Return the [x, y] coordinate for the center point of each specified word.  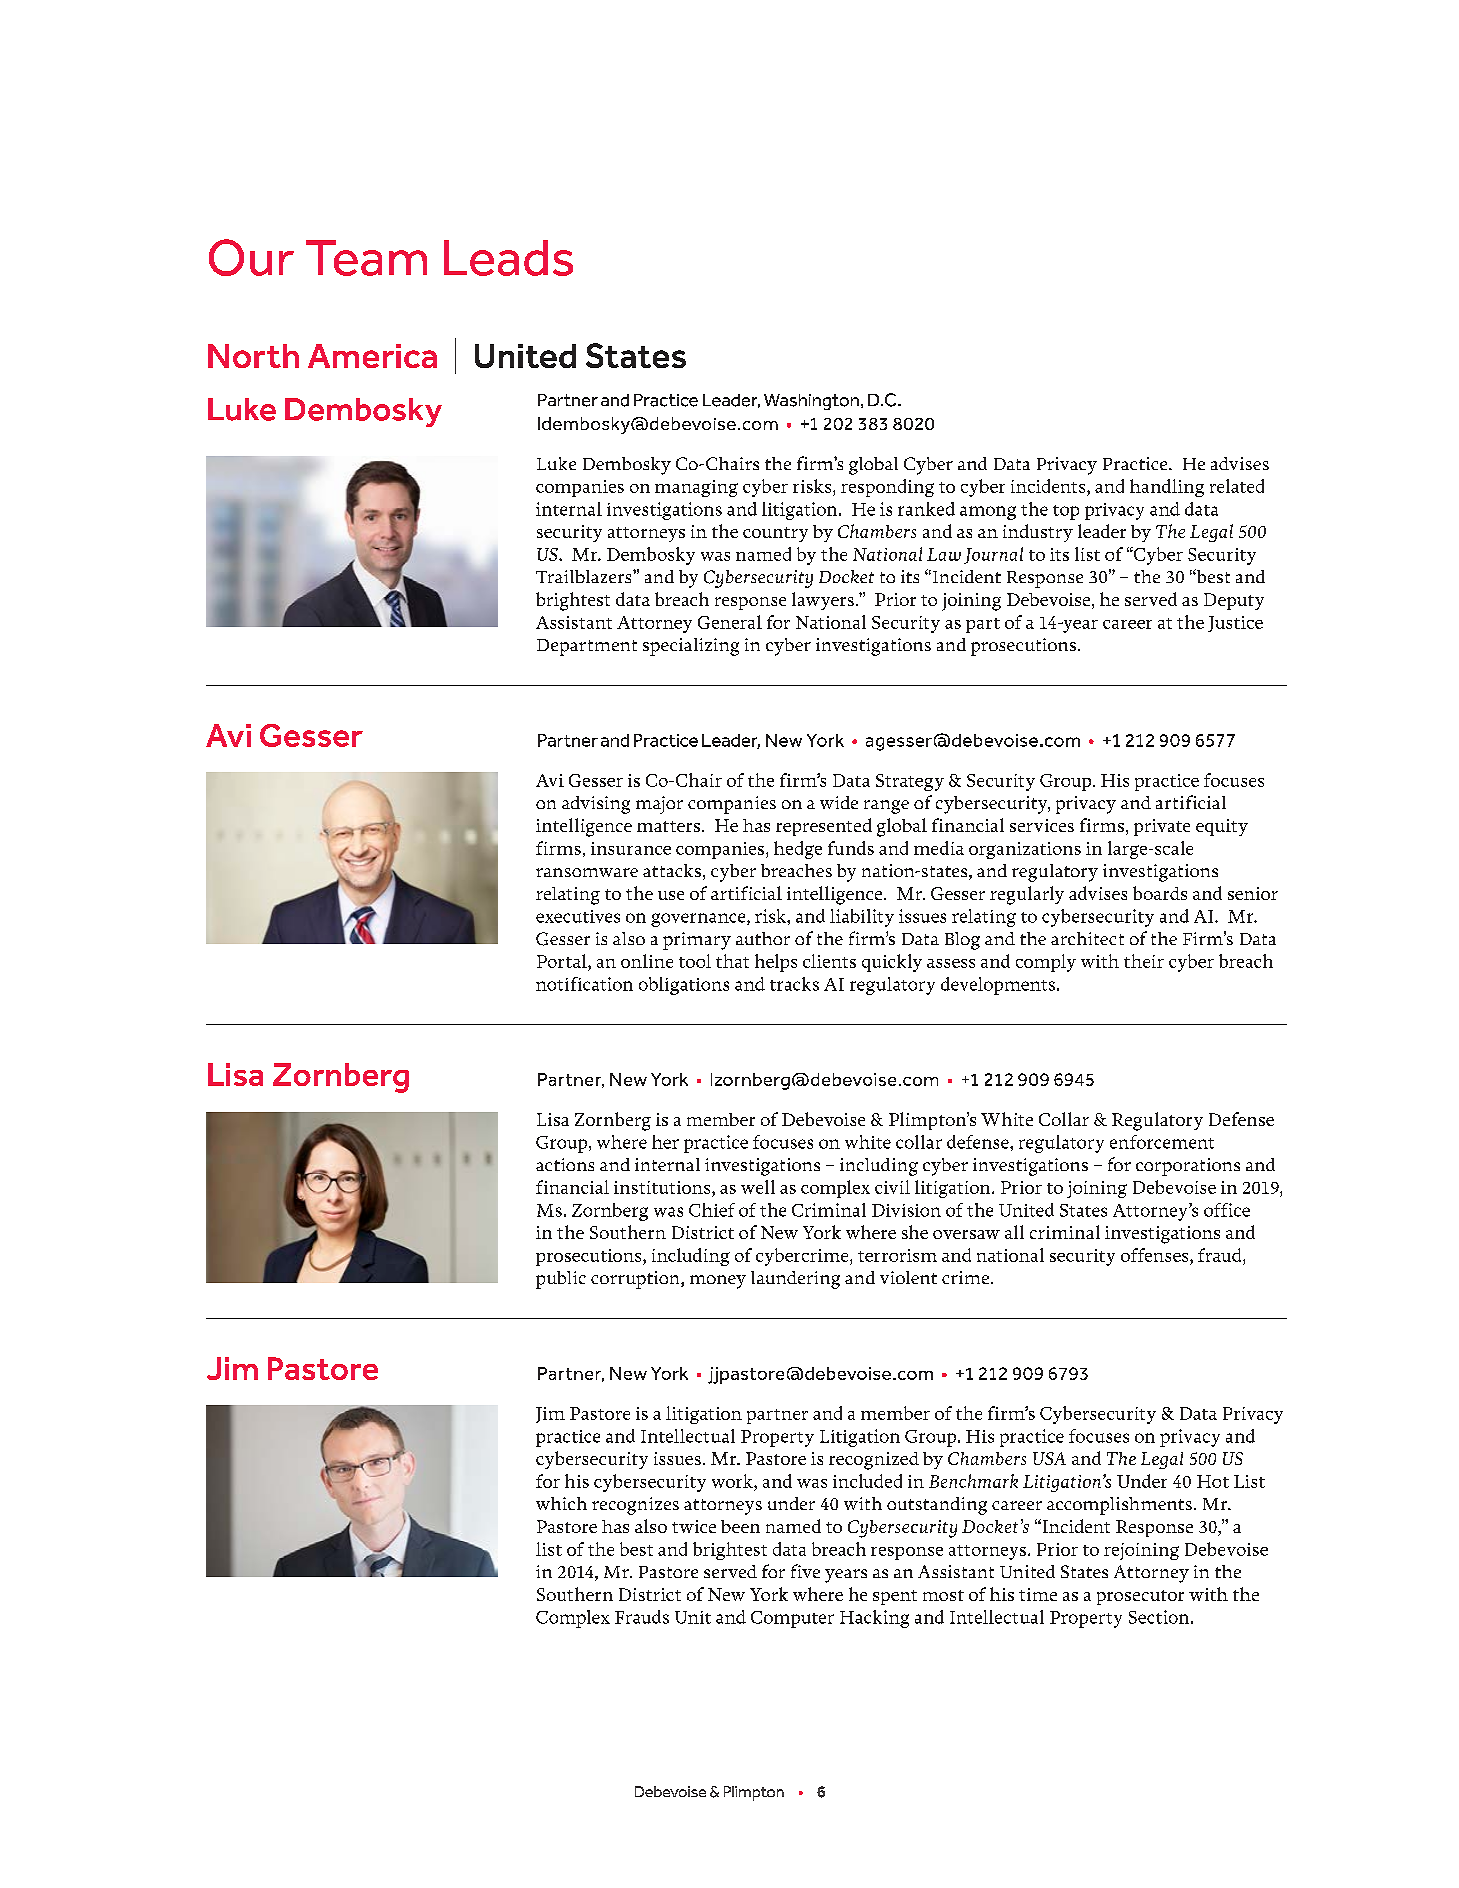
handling [1167, 488]
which [561, 1503]
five [805, 1571]
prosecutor [1140, 1597]
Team [366, 258]
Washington [811, 402]
